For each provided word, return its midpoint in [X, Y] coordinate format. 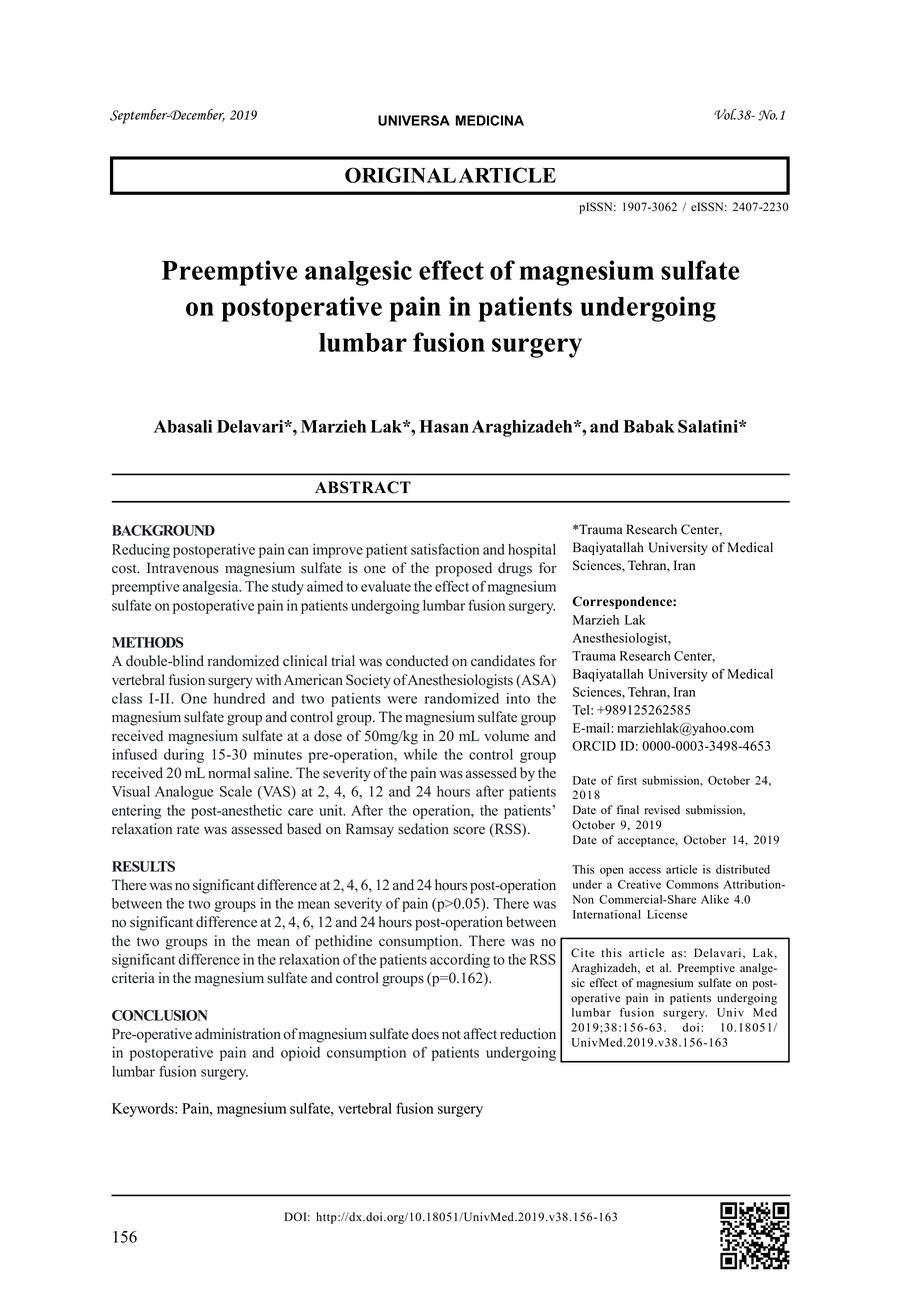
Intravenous [182, 568]
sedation [423, 829]
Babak [649, 426]
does [425, 1034]
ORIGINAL [400, 175]
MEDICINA [490, 120]
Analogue [184, 793]
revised [662, 810]
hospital [532, 551]
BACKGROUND [163, 530]
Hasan [444, 426]
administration [238, 1034]
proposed [463, 569]
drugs [515, 569]
